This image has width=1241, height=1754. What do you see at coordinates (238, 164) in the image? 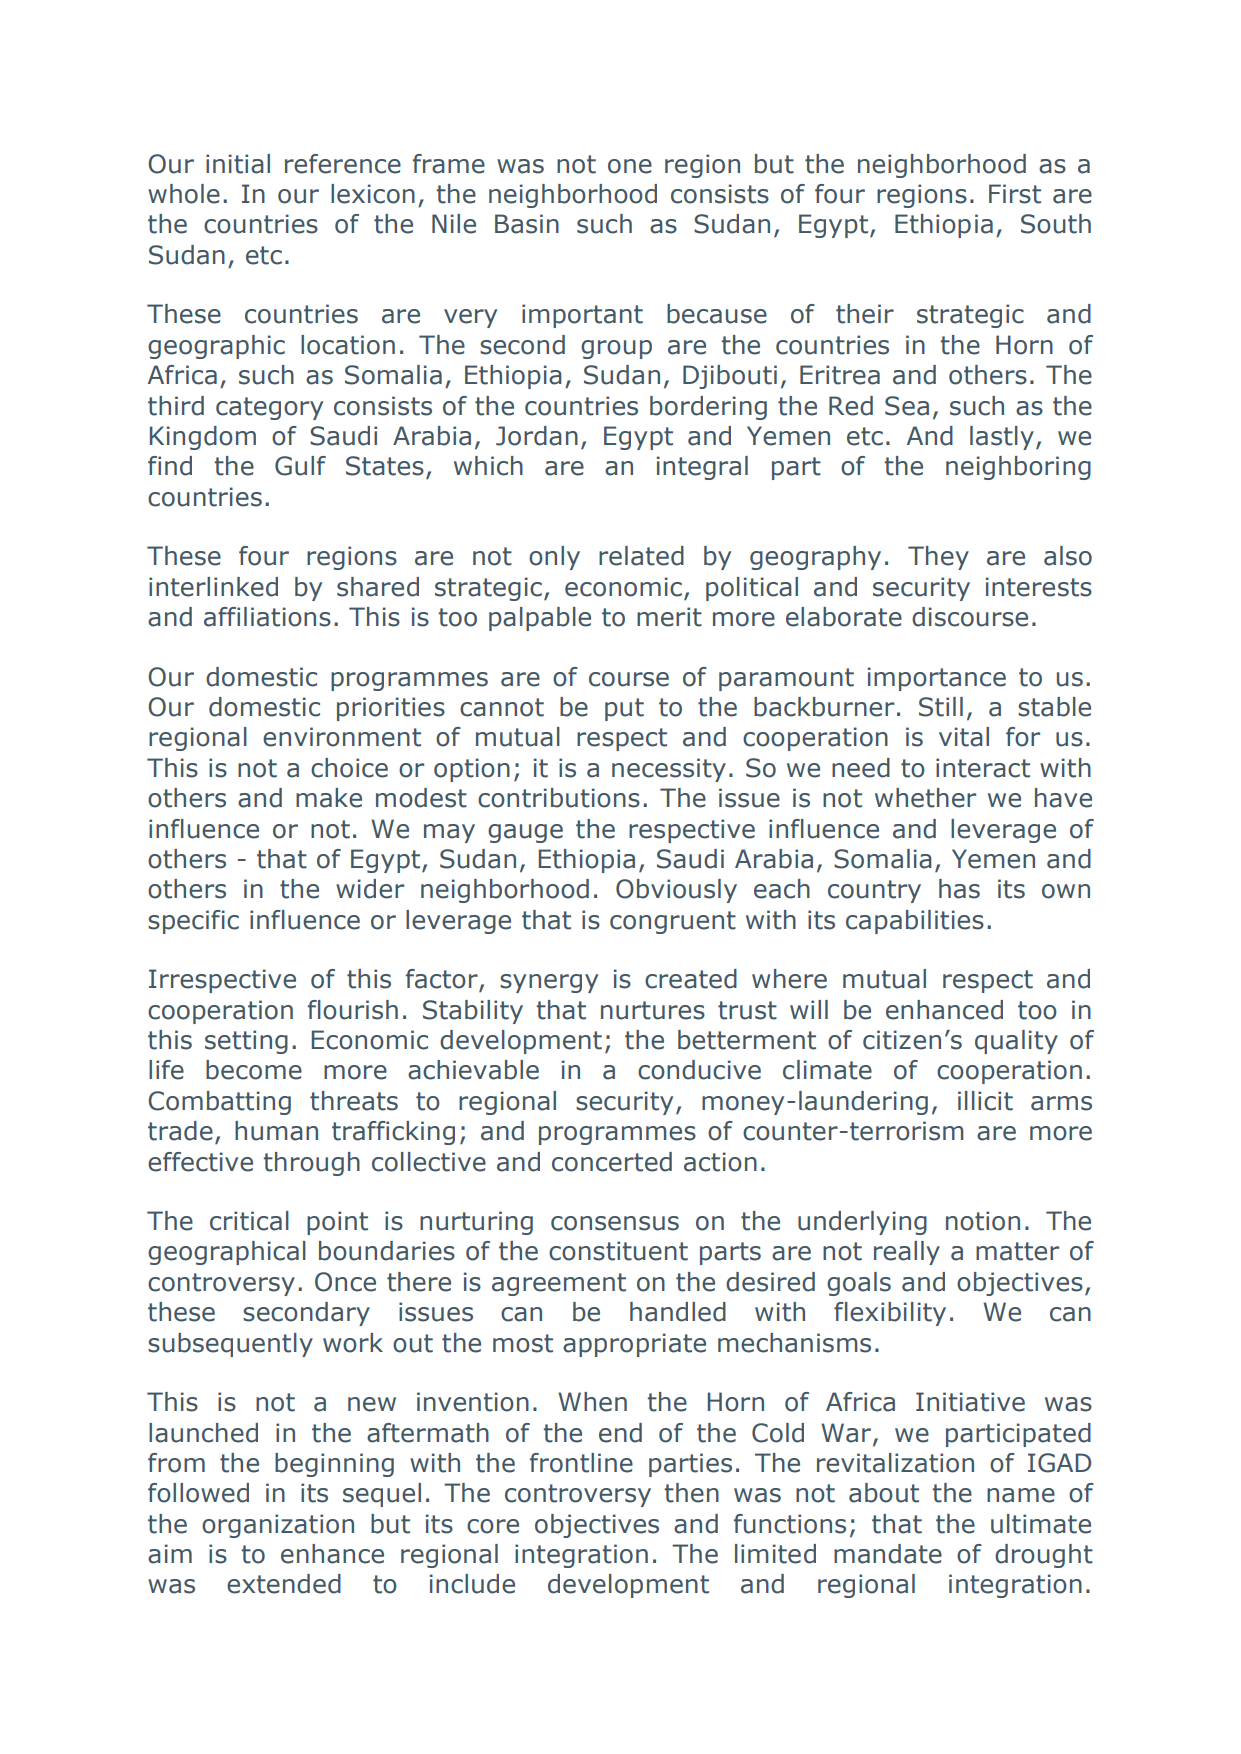
I see `initial` at bounding box center [238, 164].
